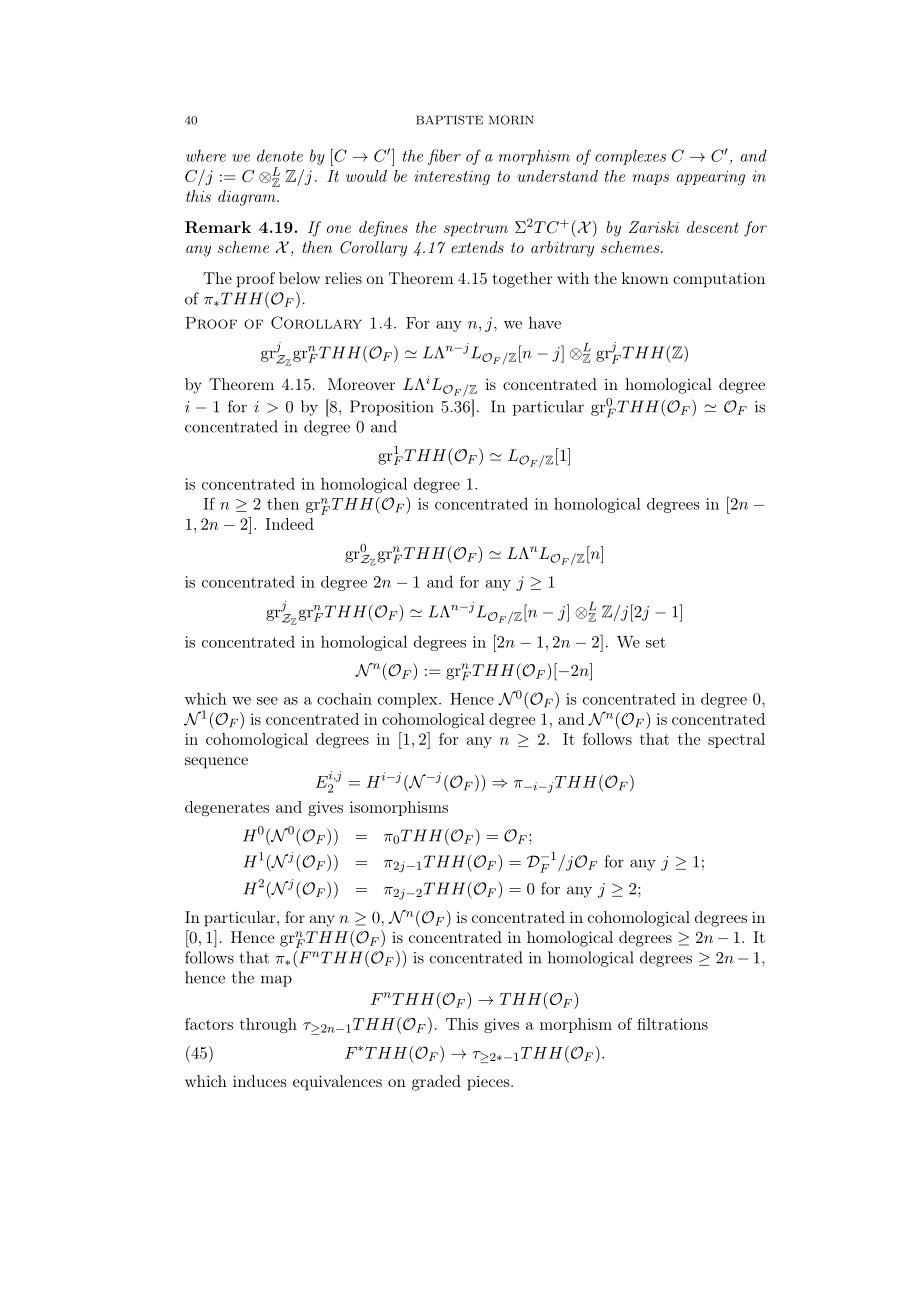 Image resolution: width=924 pixels, height=1308 pixels. I want to click on pieces, so click(488, 1083).
